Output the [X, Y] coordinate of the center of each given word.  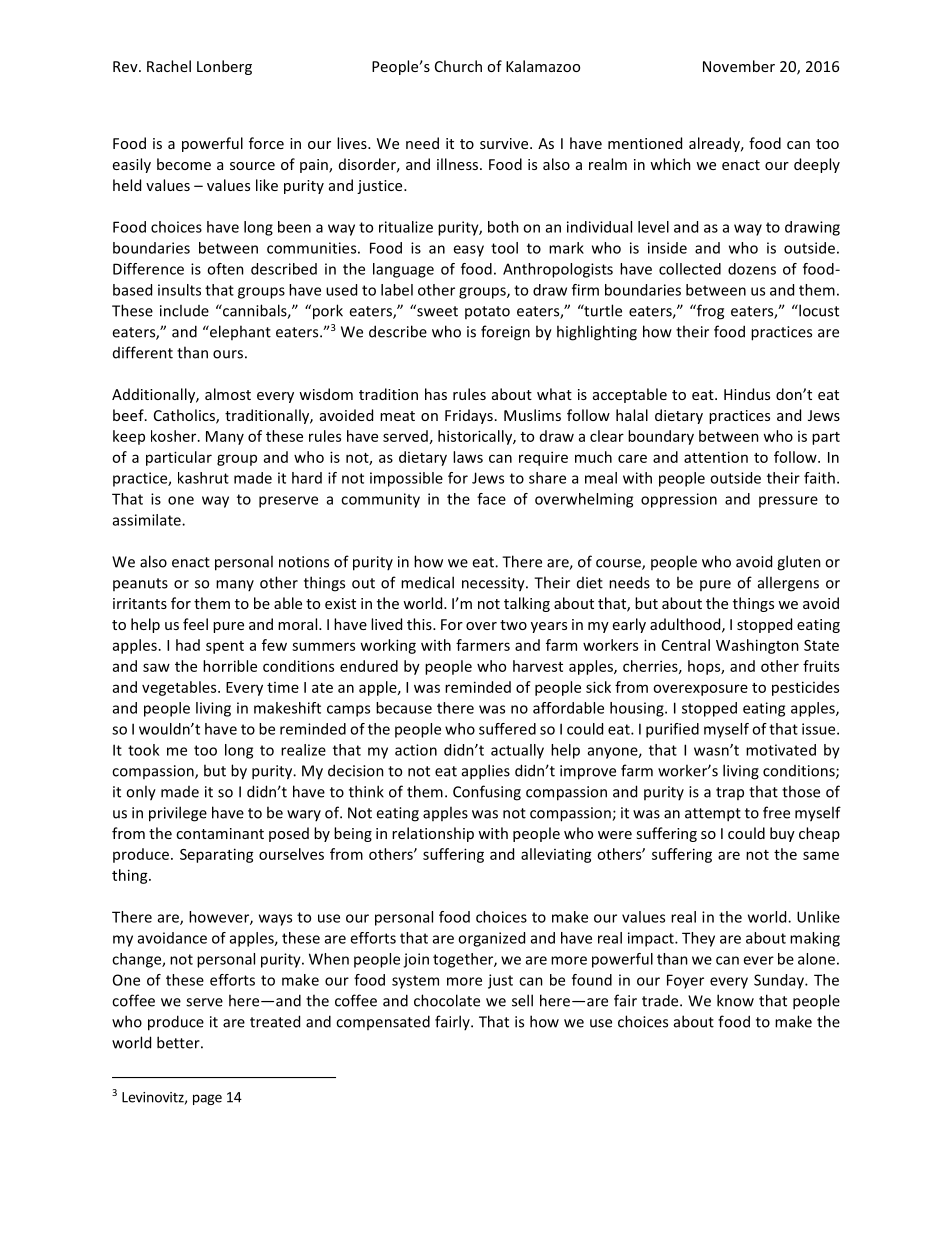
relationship [433, 834]
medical [427, 582]
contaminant [220, 833]
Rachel [169, 66]
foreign [505, 333]
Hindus [747, 394]
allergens [788, 584]
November [739, 66]
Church [458, 66]
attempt [713, 815]
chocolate [447, 1000]
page [207, 1099]
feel [195, 624]
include [184, 310]
